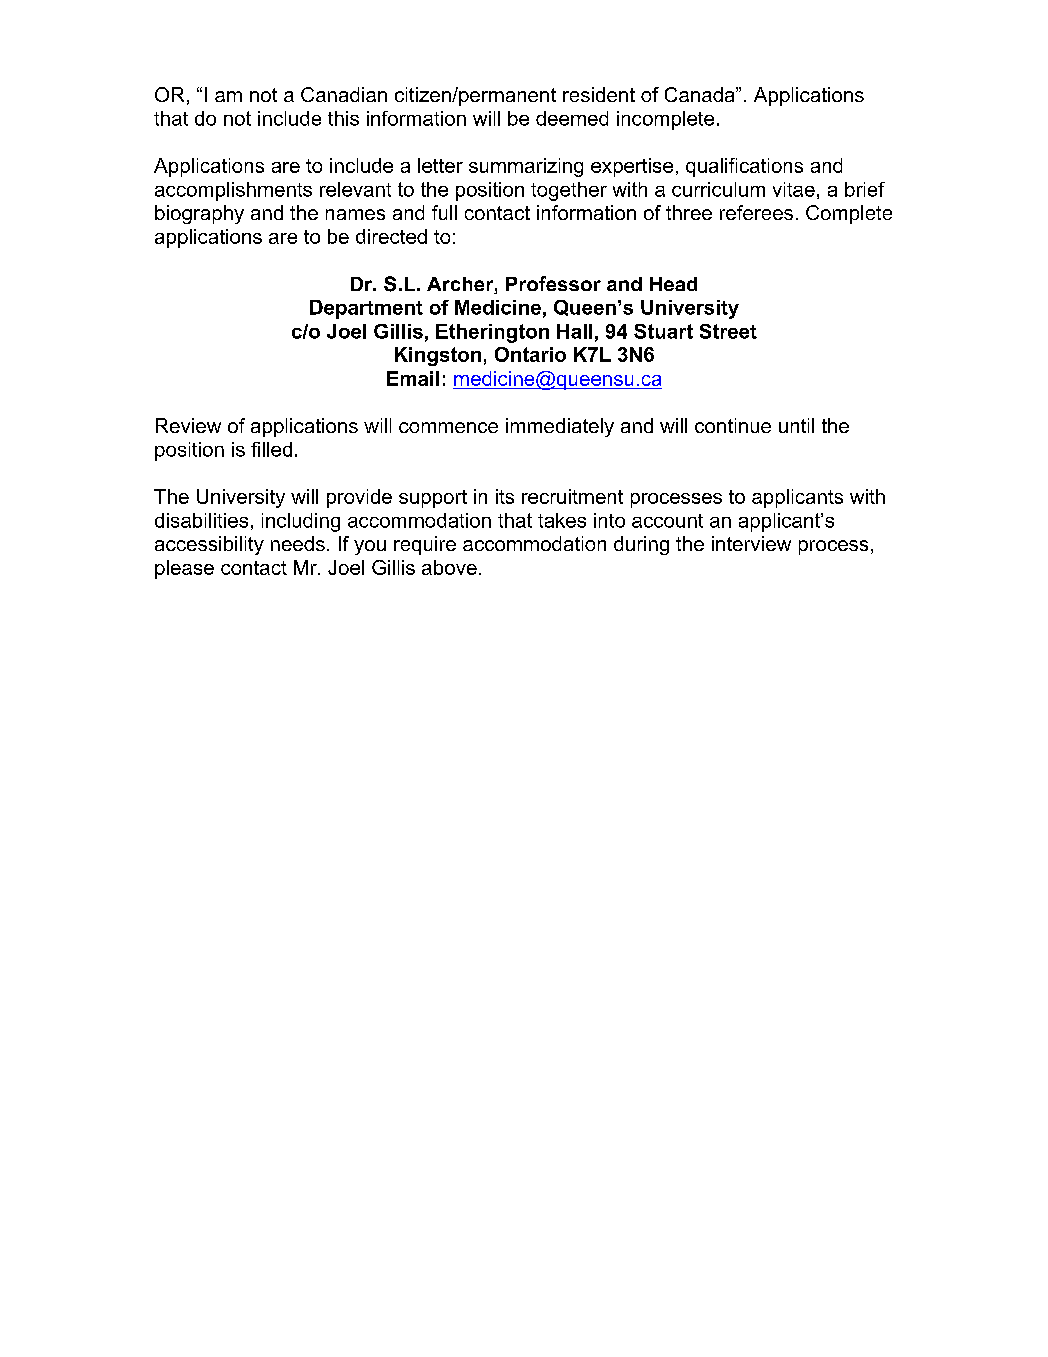  What do you see at coordinates (796, 425) in the image?
I see `until` at bounding box center [796, 425].
